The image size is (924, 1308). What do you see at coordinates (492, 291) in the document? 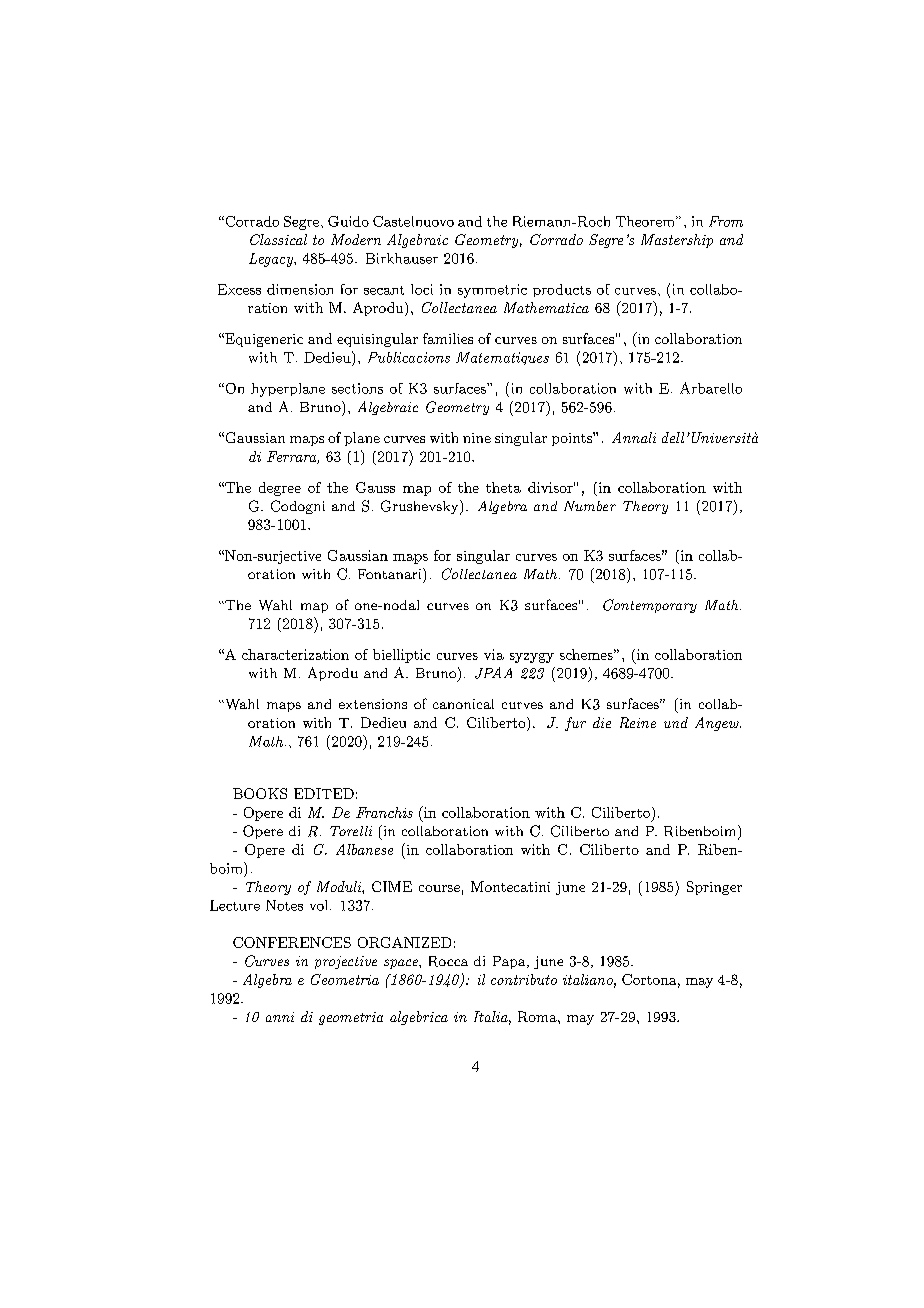
I see `symmetric` at bounding box center [492, 291].
